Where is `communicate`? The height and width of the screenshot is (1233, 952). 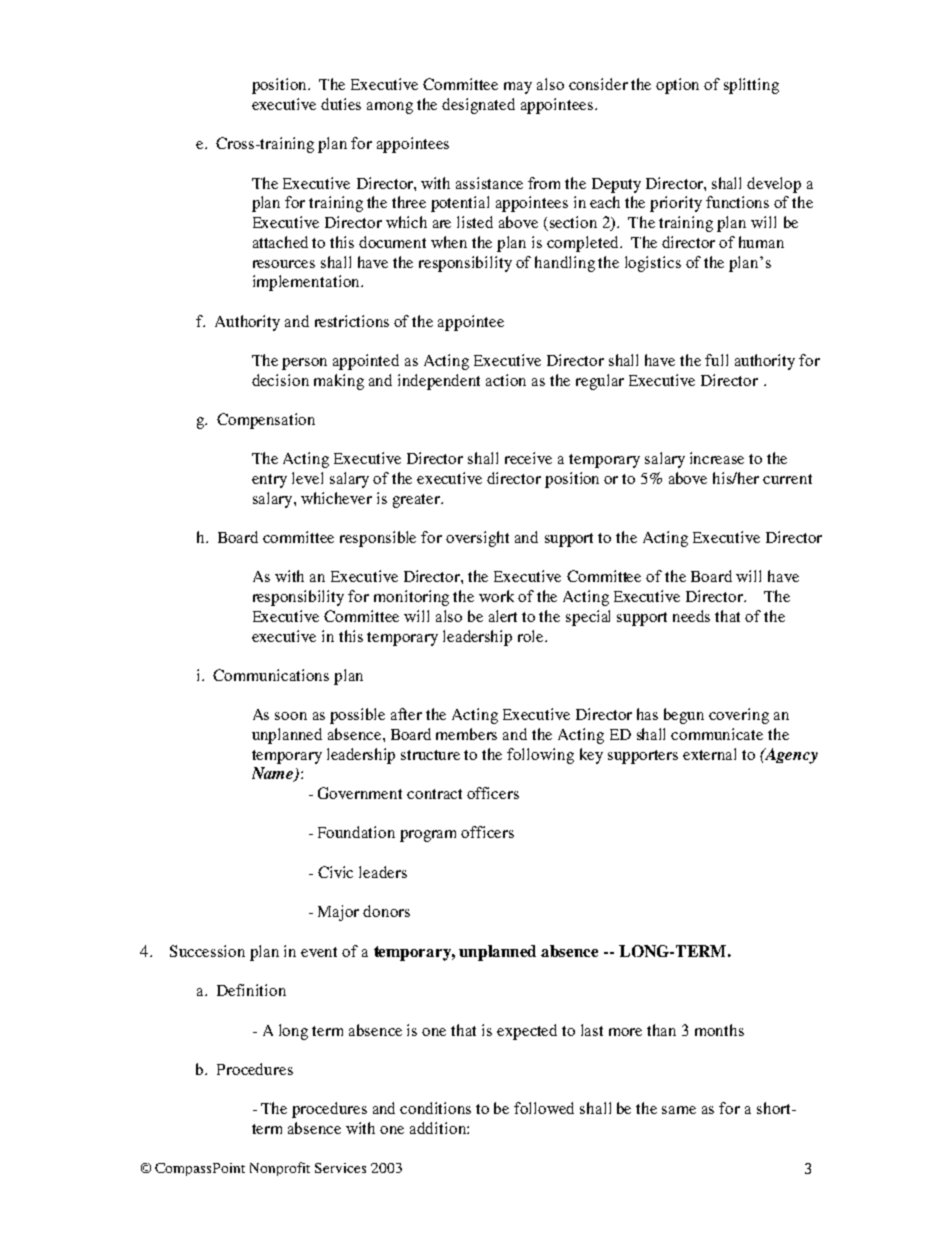 communicate is located at coordinates (717, 734).
